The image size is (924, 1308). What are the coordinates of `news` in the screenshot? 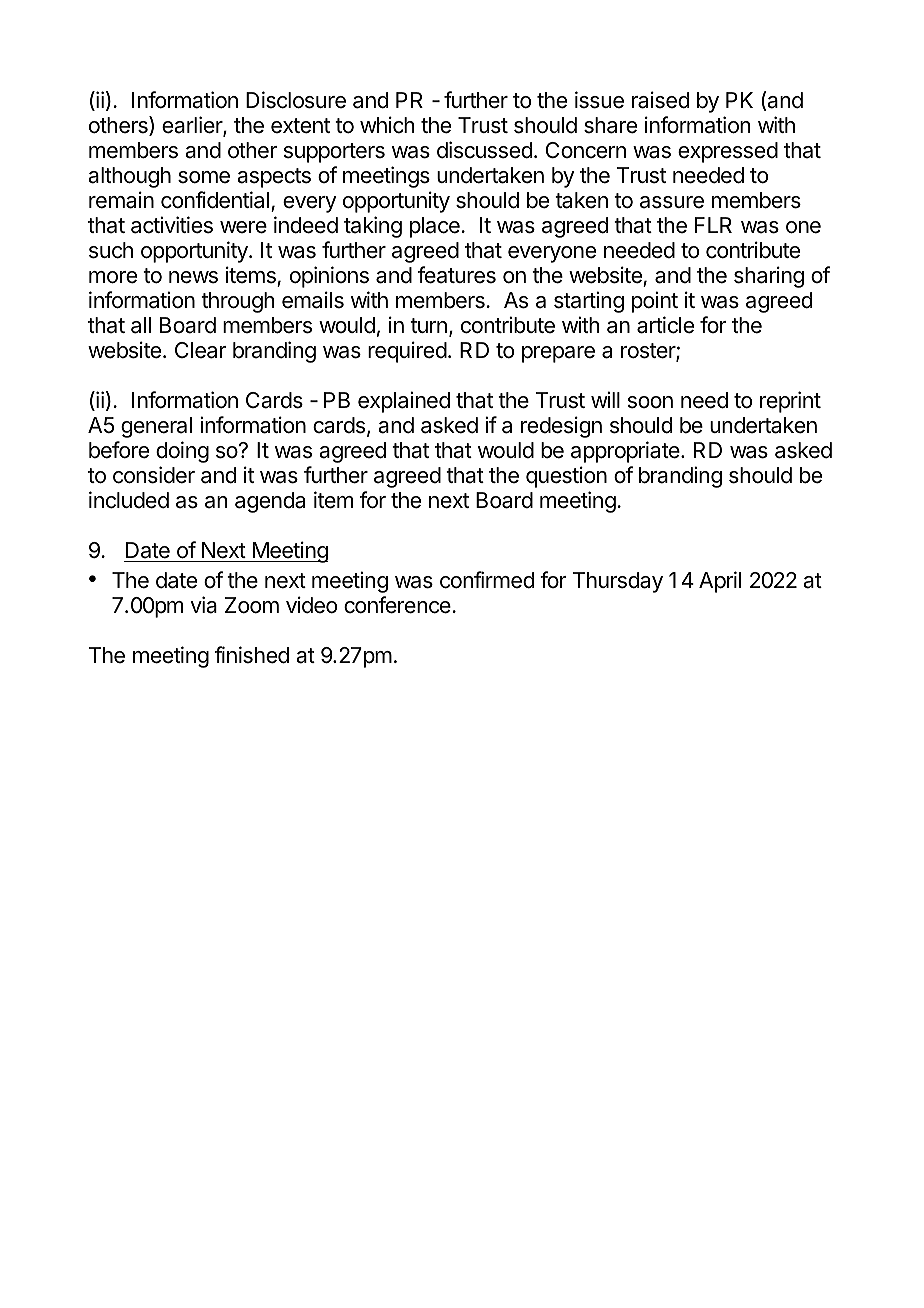 It's located at (193, 277).
